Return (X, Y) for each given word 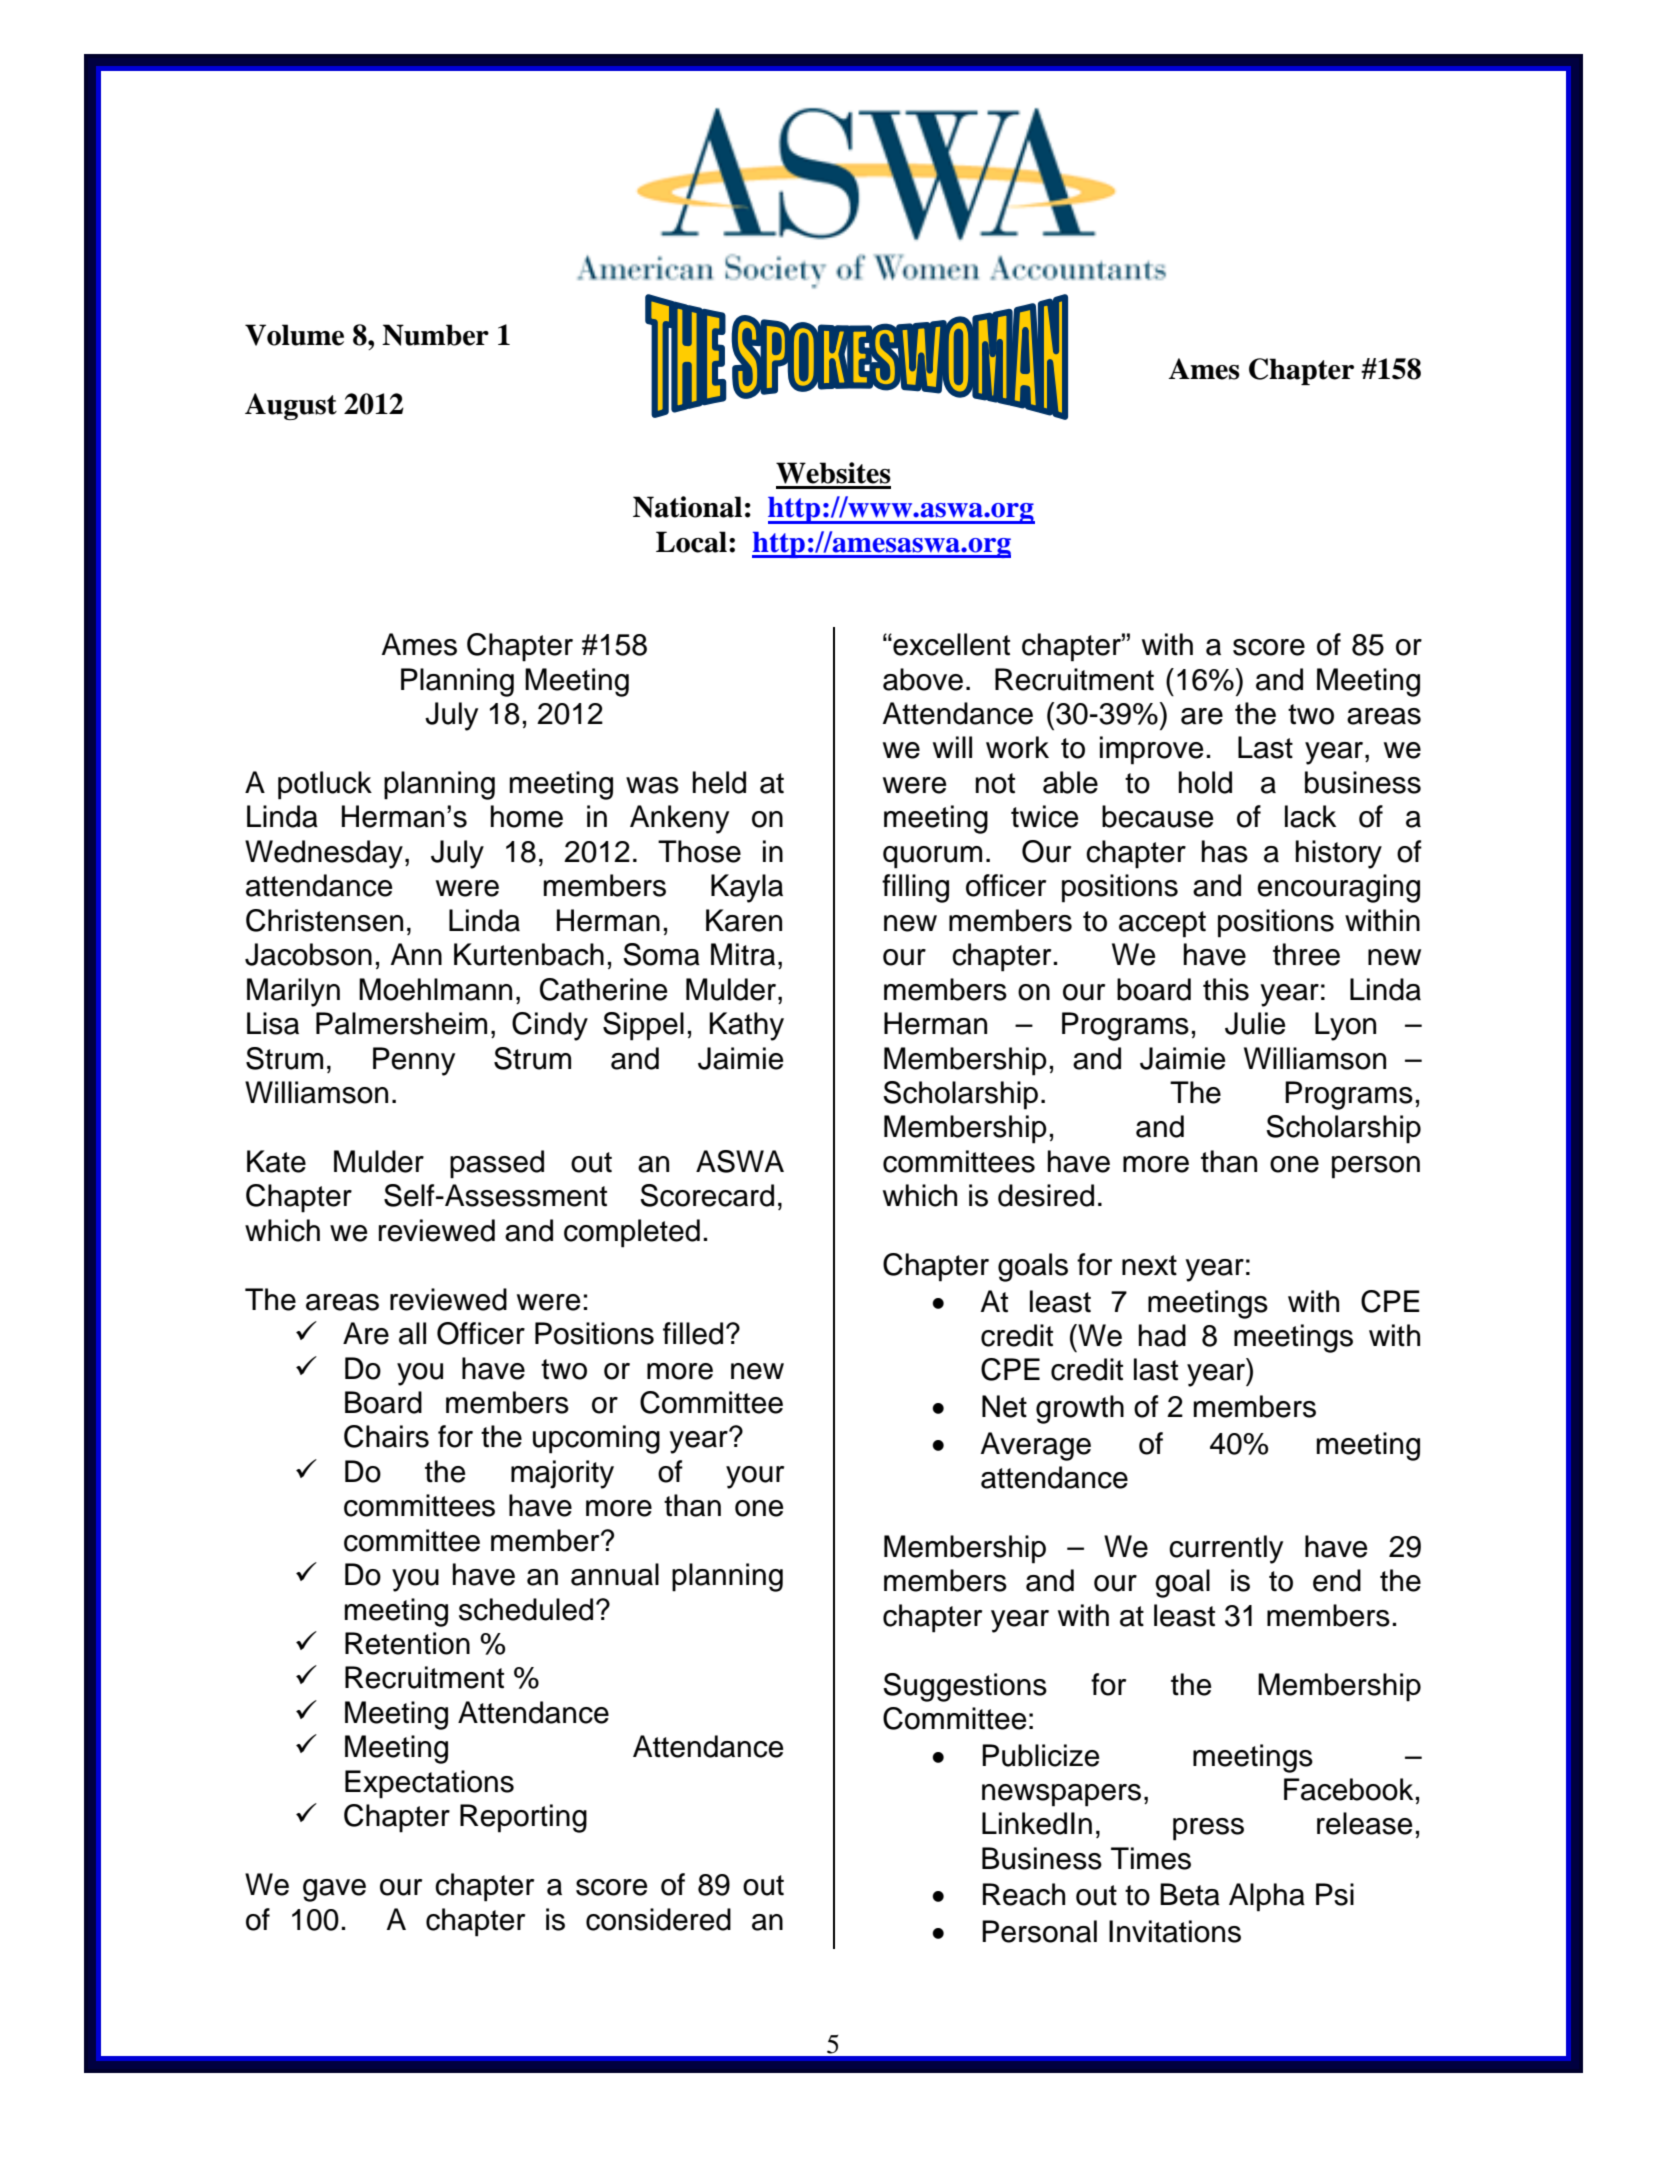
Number (435, 335)
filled (693, 1333)
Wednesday (324, 854)
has (1225, 851)
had (1162, 1335)
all (412, 1333)
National (687, 507)
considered (658, 1919)
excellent (950, 644)
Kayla (747, 888)
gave (334, 1890)
